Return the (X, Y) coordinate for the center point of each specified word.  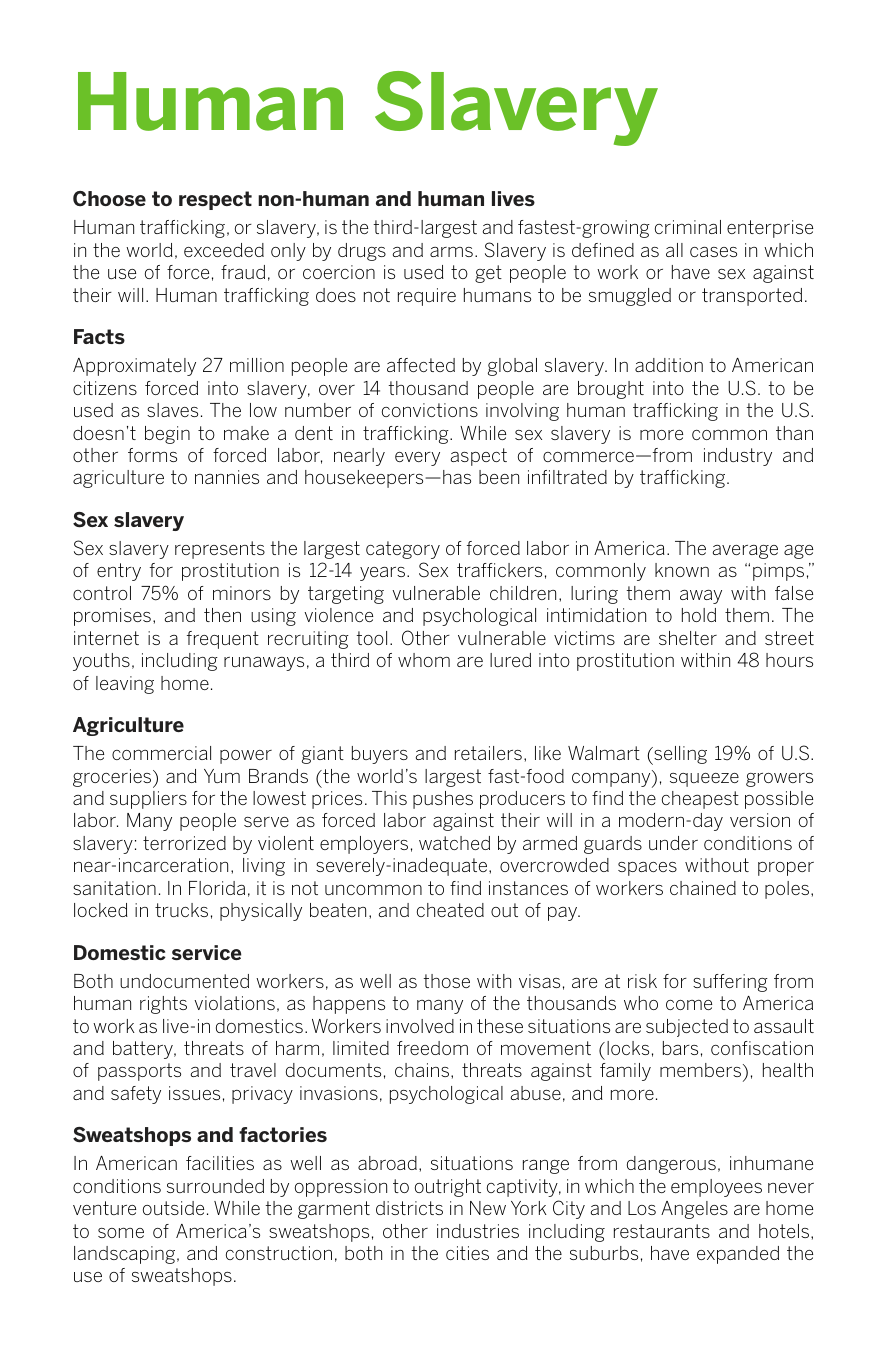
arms (451, 252)
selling (679, 755)
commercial (161, 753)
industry (738, 457)
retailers (488, 753)
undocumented (184, 981)
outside (173, 1208)
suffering (730, 983)
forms (152, 455)
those (446, 981)
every (417, 459)
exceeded (224, 250)
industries (478, 1231)
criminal (688, 227)
